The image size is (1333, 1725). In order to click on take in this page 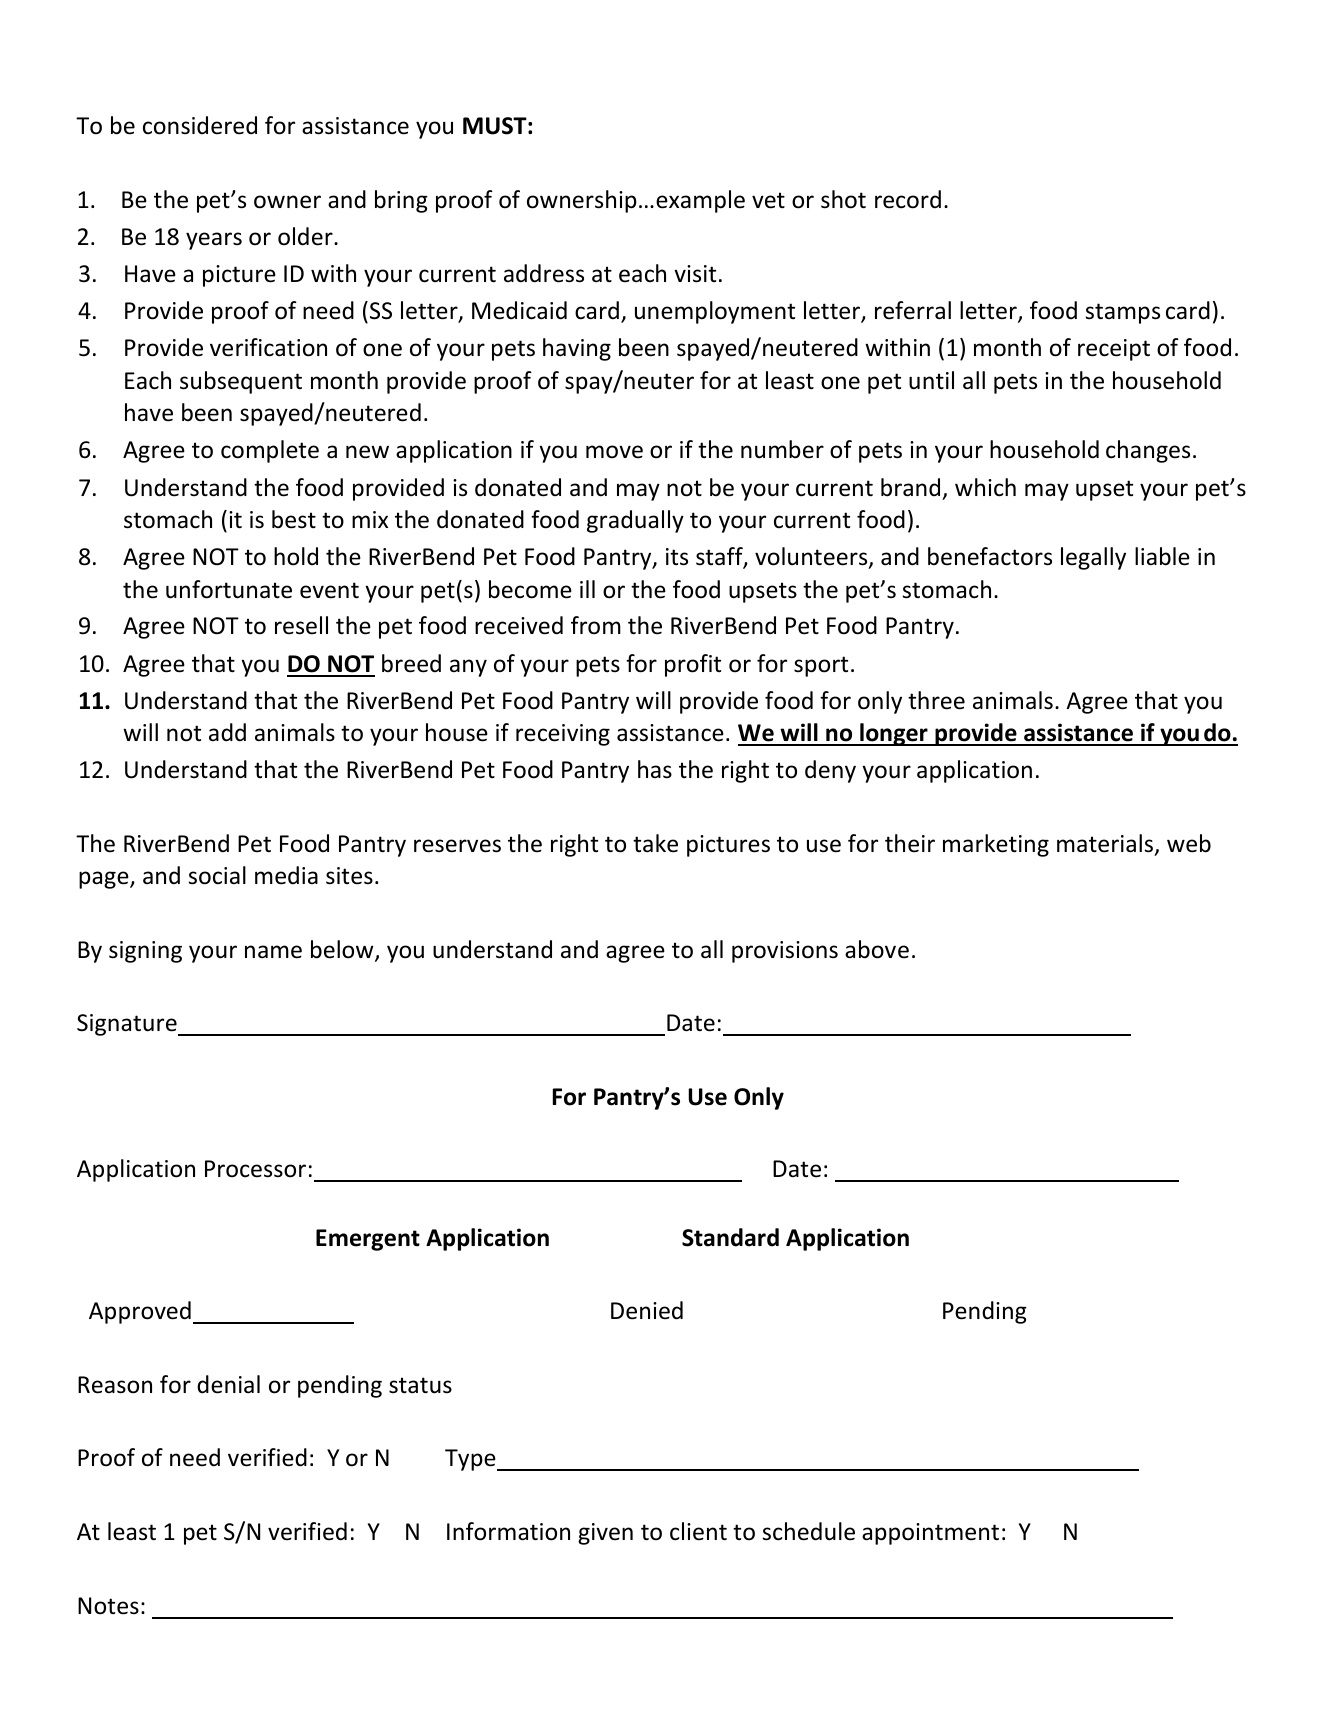, I will do `click(655, 843)`.
